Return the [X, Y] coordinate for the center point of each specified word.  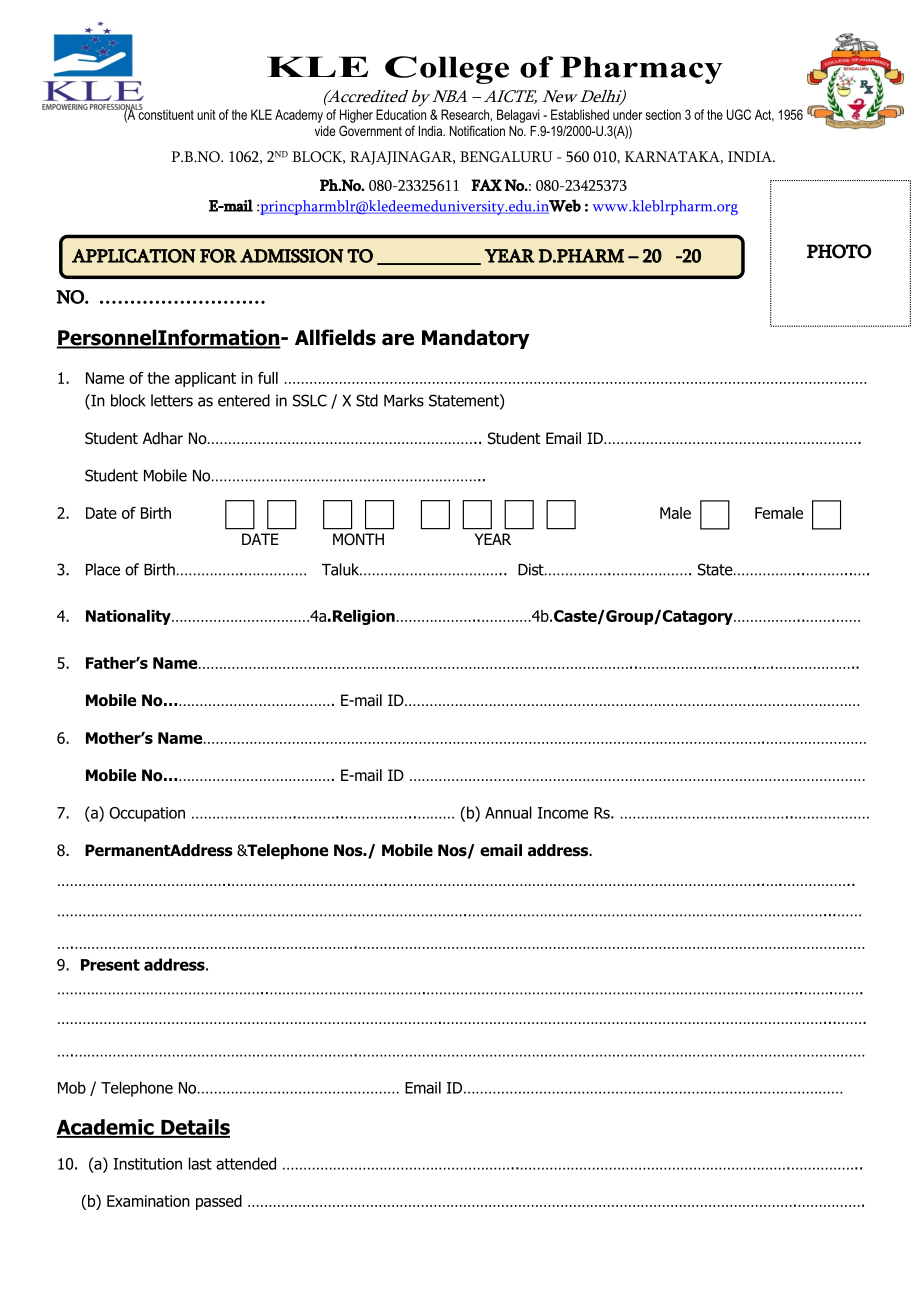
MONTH [358, 539]
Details [194, 1128]
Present [110, 965]
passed [219, 1202]
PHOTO [839, 251]
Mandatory [475, 339]
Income [563, 813]
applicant [205, 379]
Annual [508, 812]
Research [465, 114]
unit [206, 114]
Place [103, 569]
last [200, 1163]
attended [246, 1163]
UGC [739, 114]
